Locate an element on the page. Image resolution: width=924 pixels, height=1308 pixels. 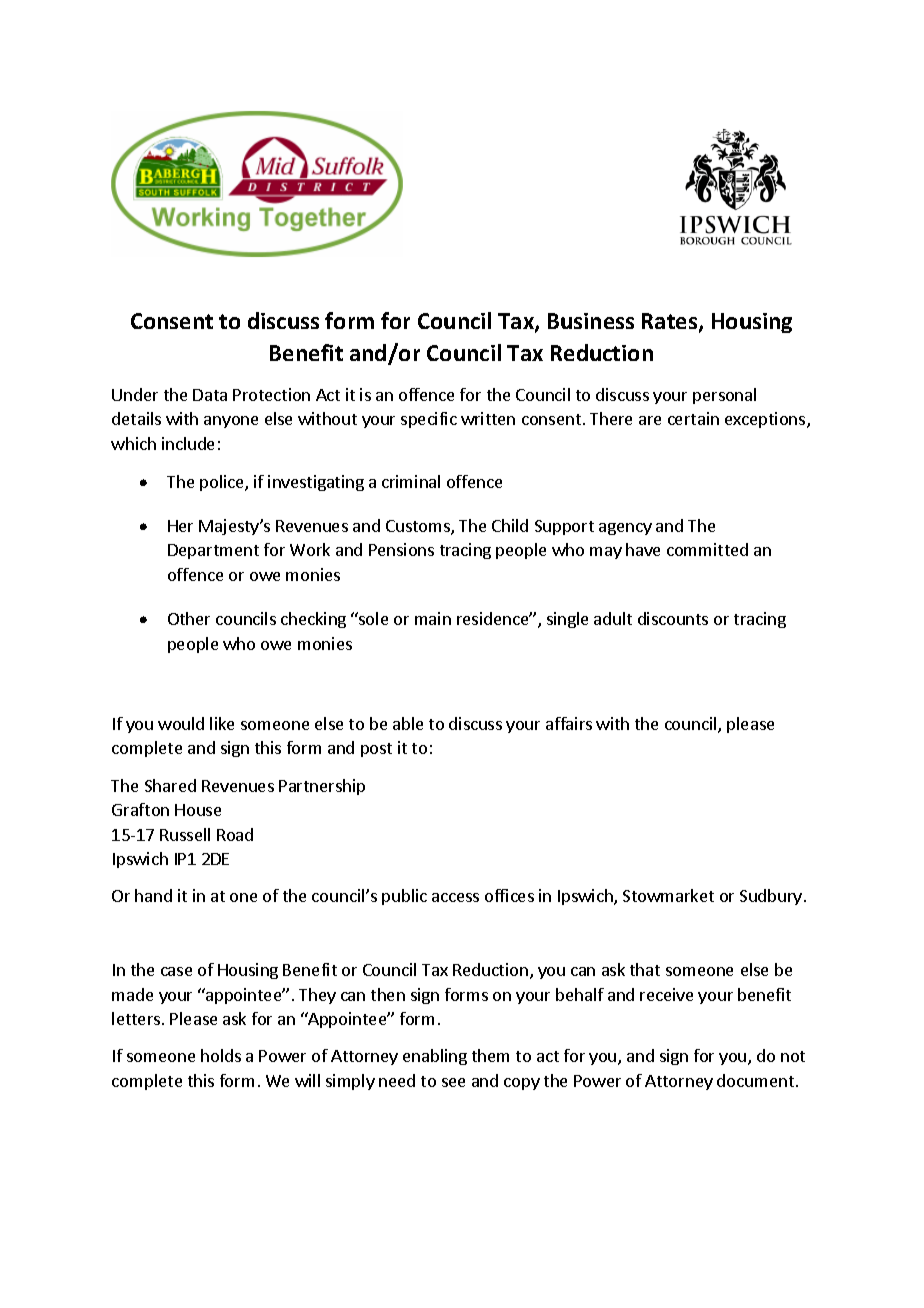
like is located at coordinates (222, 723).
